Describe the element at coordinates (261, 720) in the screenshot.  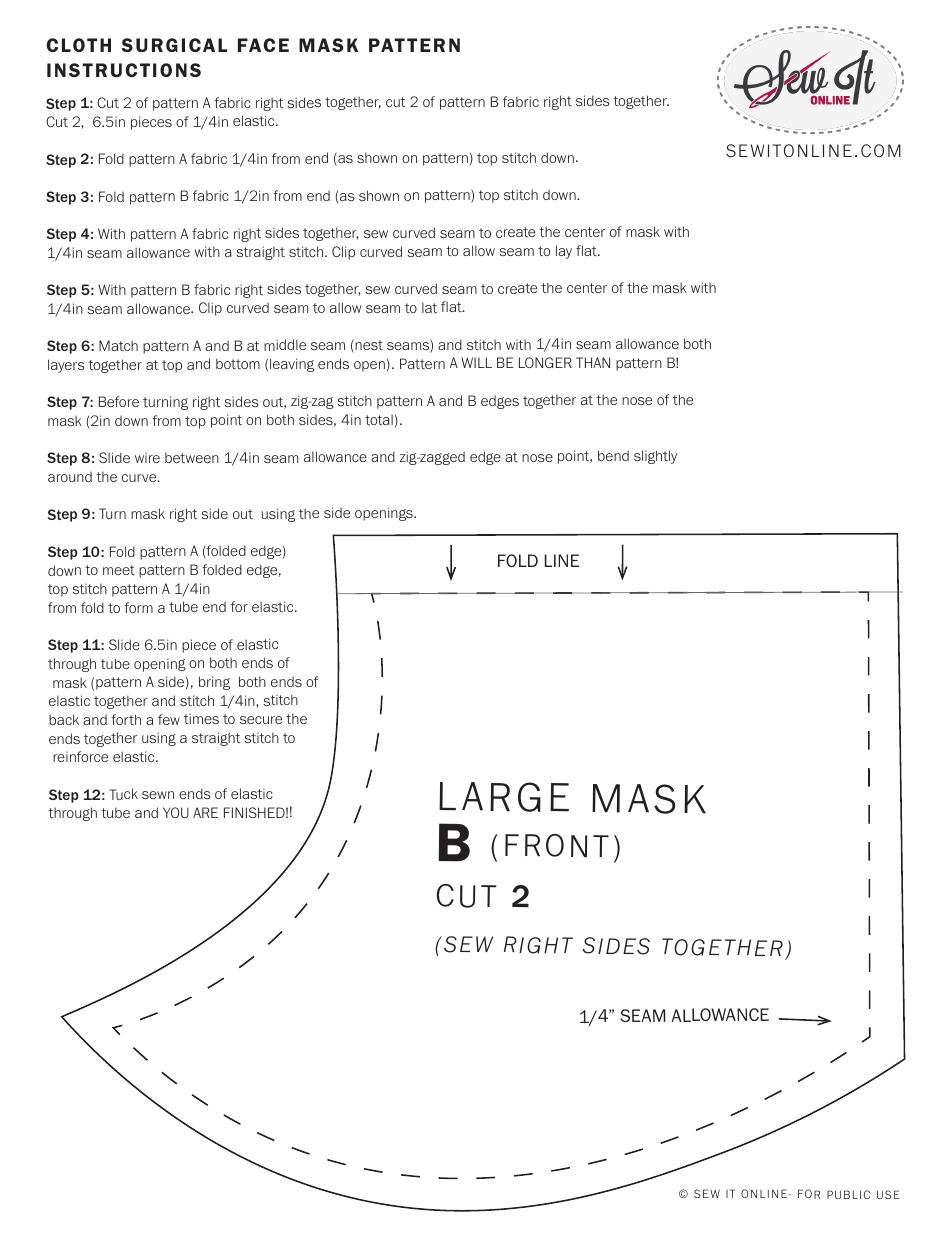
I see `secure` at that location.
